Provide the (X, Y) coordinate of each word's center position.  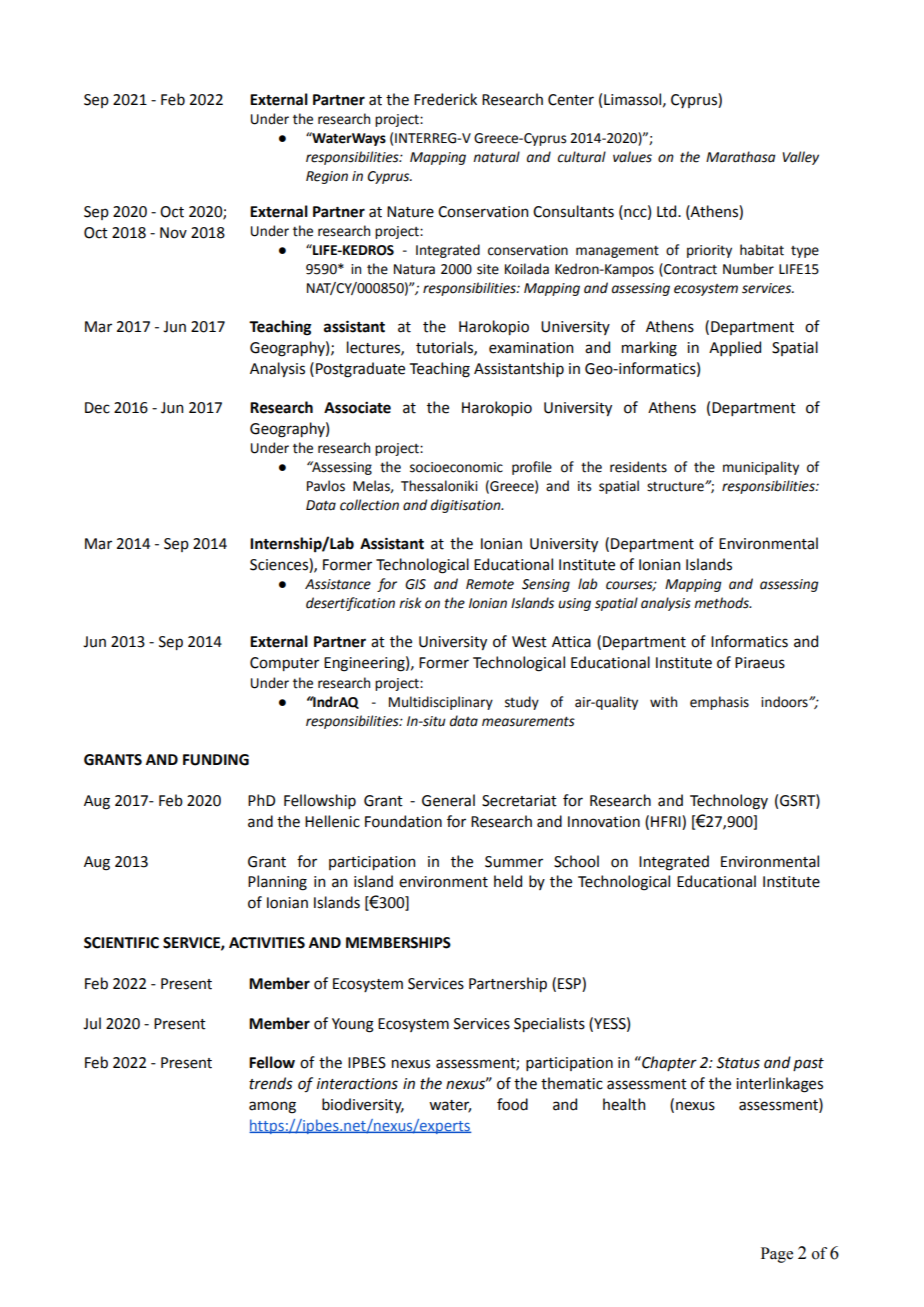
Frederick (445, 99)
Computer (284, 664)
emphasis (719, 703)
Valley (801, 158)
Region (327, 177)
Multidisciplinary (441, 703)
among (272, 1107)
